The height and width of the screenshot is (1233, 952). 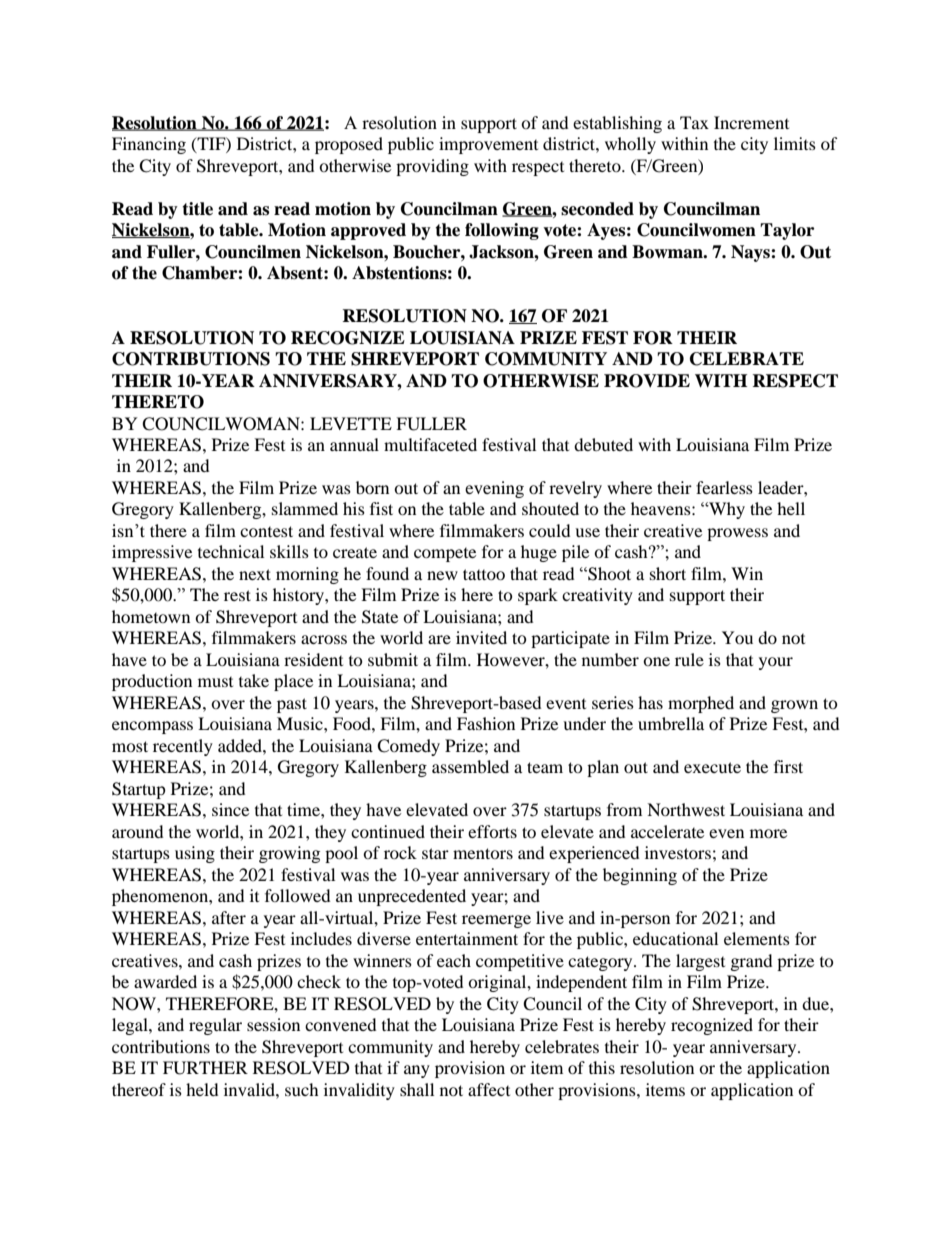 What do you see at coordinates (694, 122) in the screenshot?
I see `Tax` at bounding box center [694, 122].
